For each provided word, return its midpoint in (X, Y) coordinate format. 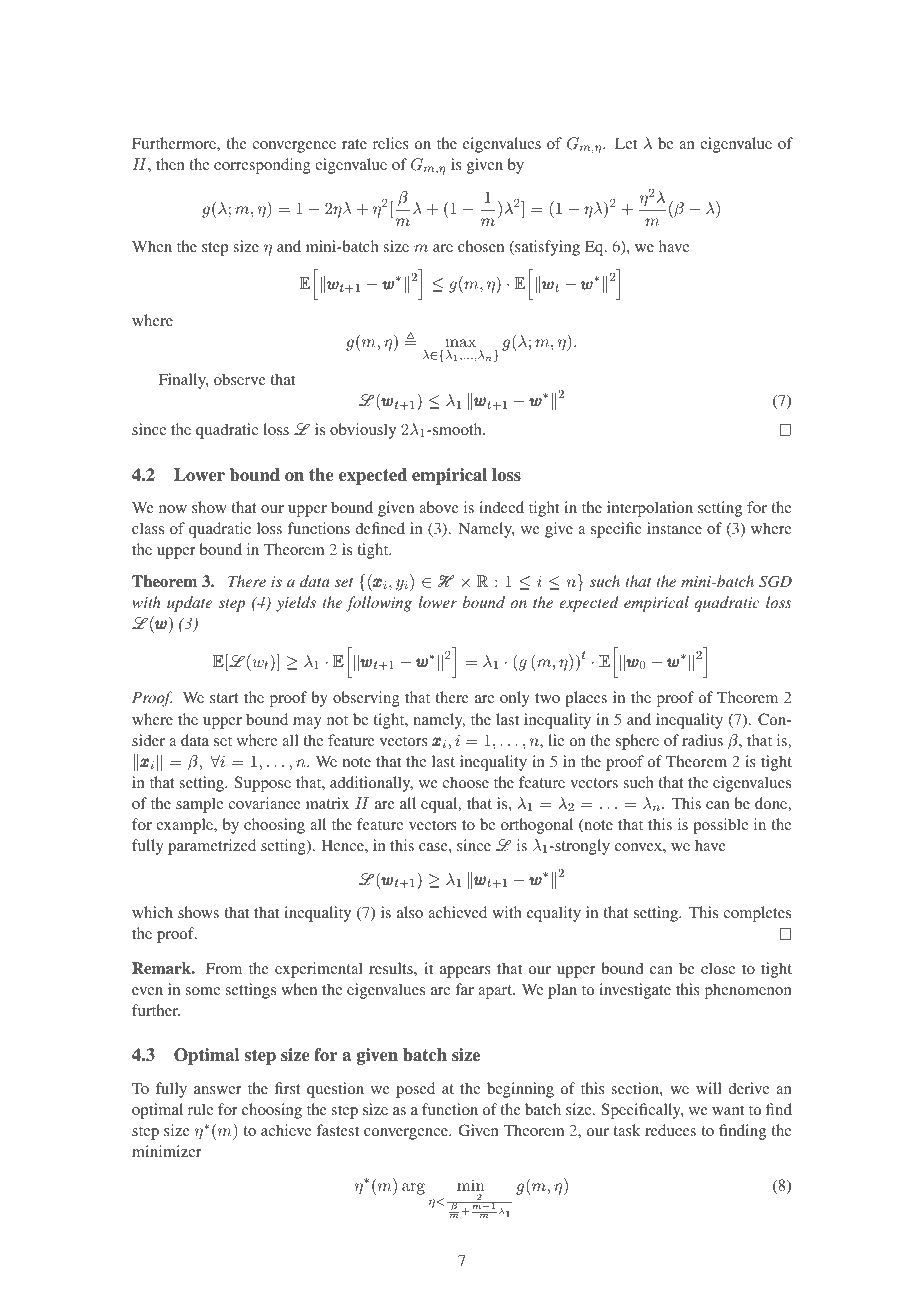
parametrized (212, 847)
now (173, 509)
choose (465, 782)
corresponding (262, 166)
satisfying (546, 248)
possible (720, 826)
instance (674, 528)
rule (200, 1109)
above (439, 507)
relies (391, 143)
